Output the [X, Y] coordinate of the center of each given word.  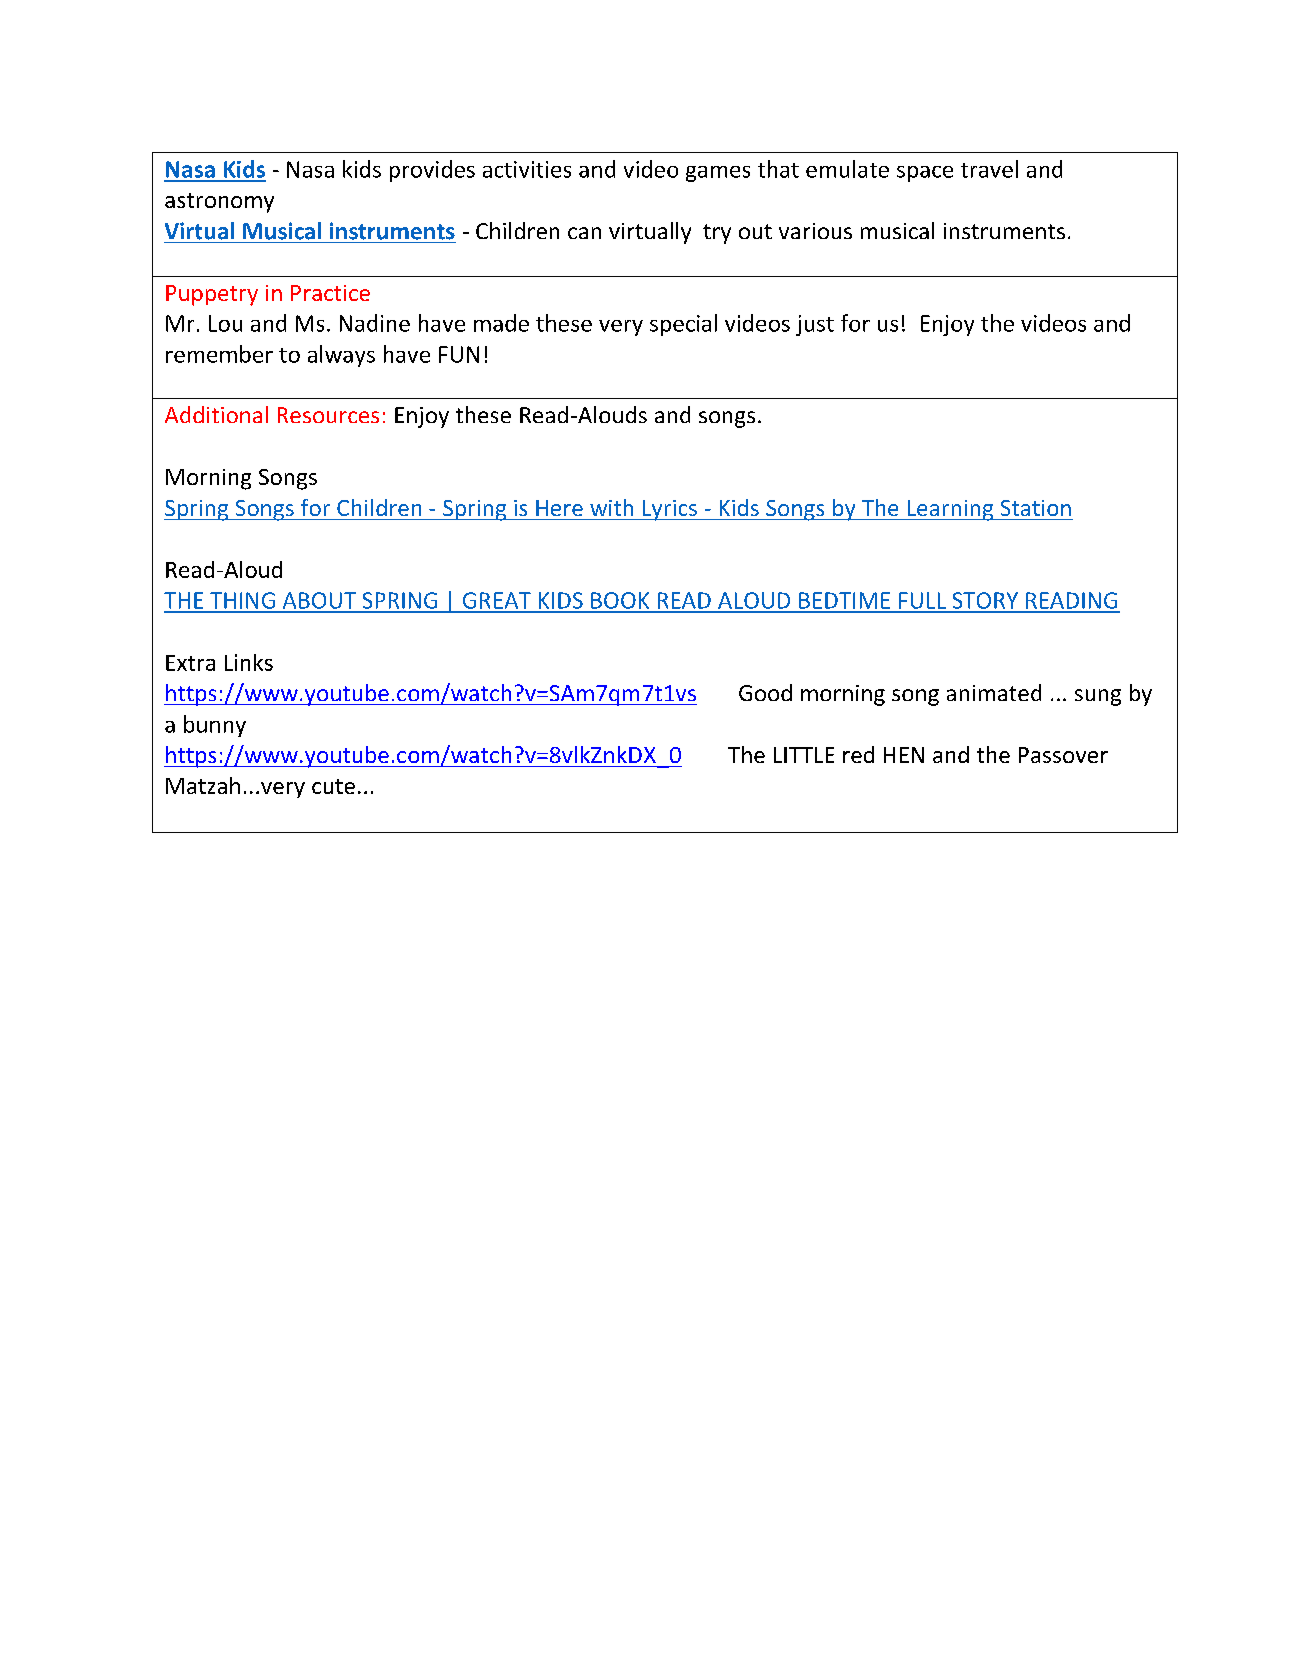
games [718, 174]
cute [333, 786]
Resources [328, 415]
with [611, 507]
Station [1036, 508]
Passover [1063, 755]
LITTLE [804, 755]
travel [989, 169]
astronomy [219, 203]
